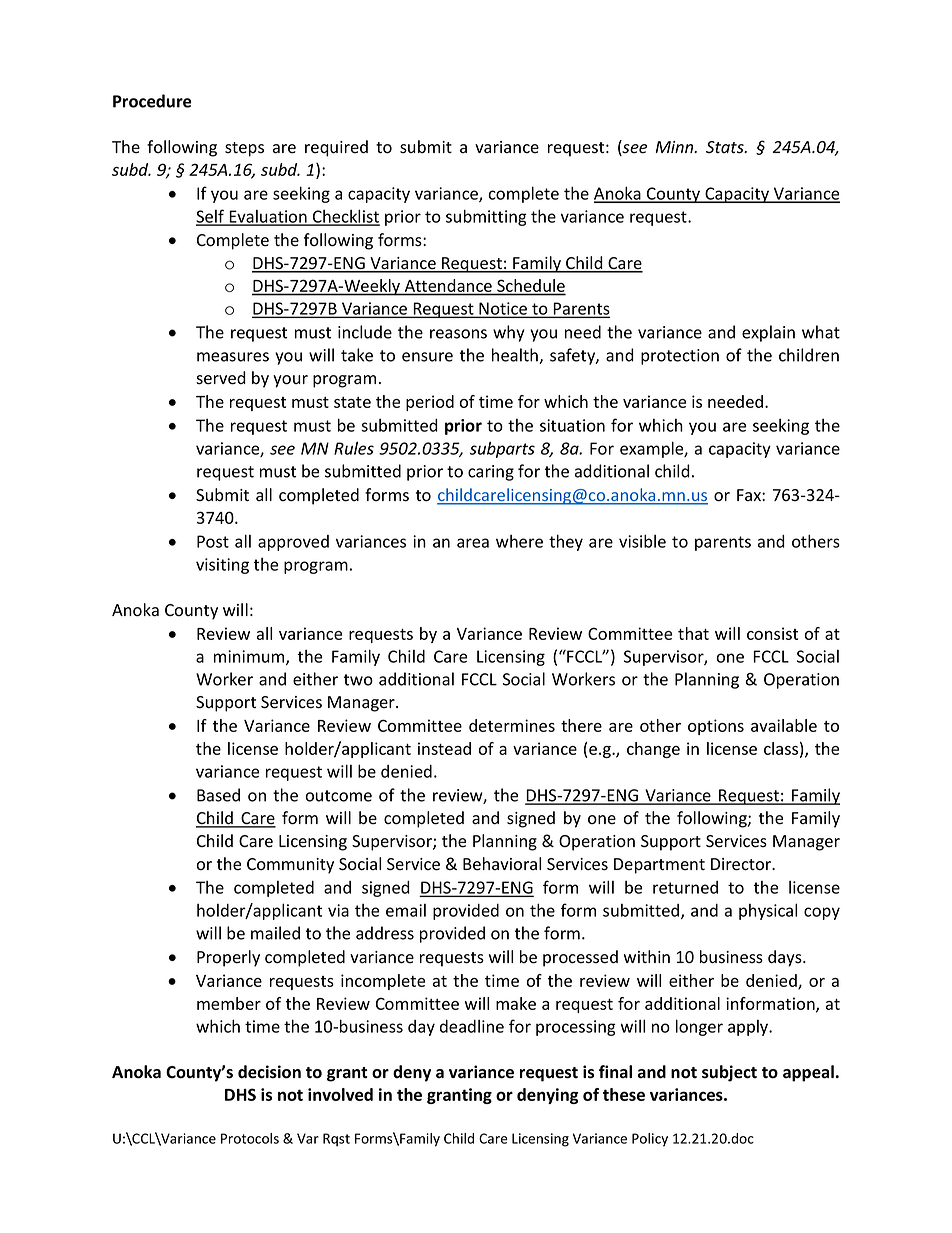 The height and width of the screenshot is (1233, 952). I want to click on instead, so click(444, 748).
